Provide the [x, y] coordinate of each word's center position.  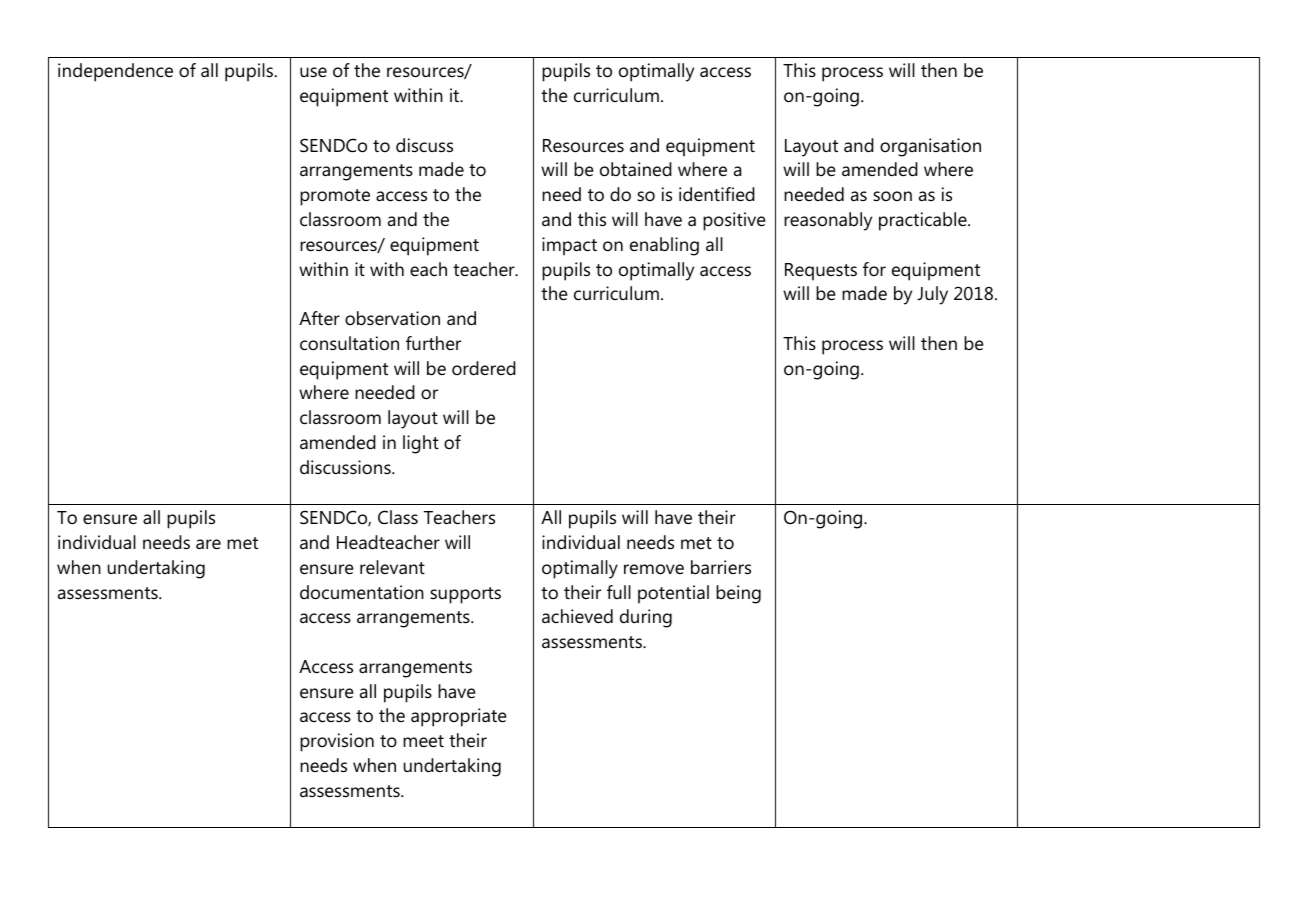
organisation [930, 147]
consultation [349, 343]
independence [115, 72]
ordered [484, 368]
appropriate [458, 717]
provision [337, 742]
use [313, 72]
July [932, 295]
